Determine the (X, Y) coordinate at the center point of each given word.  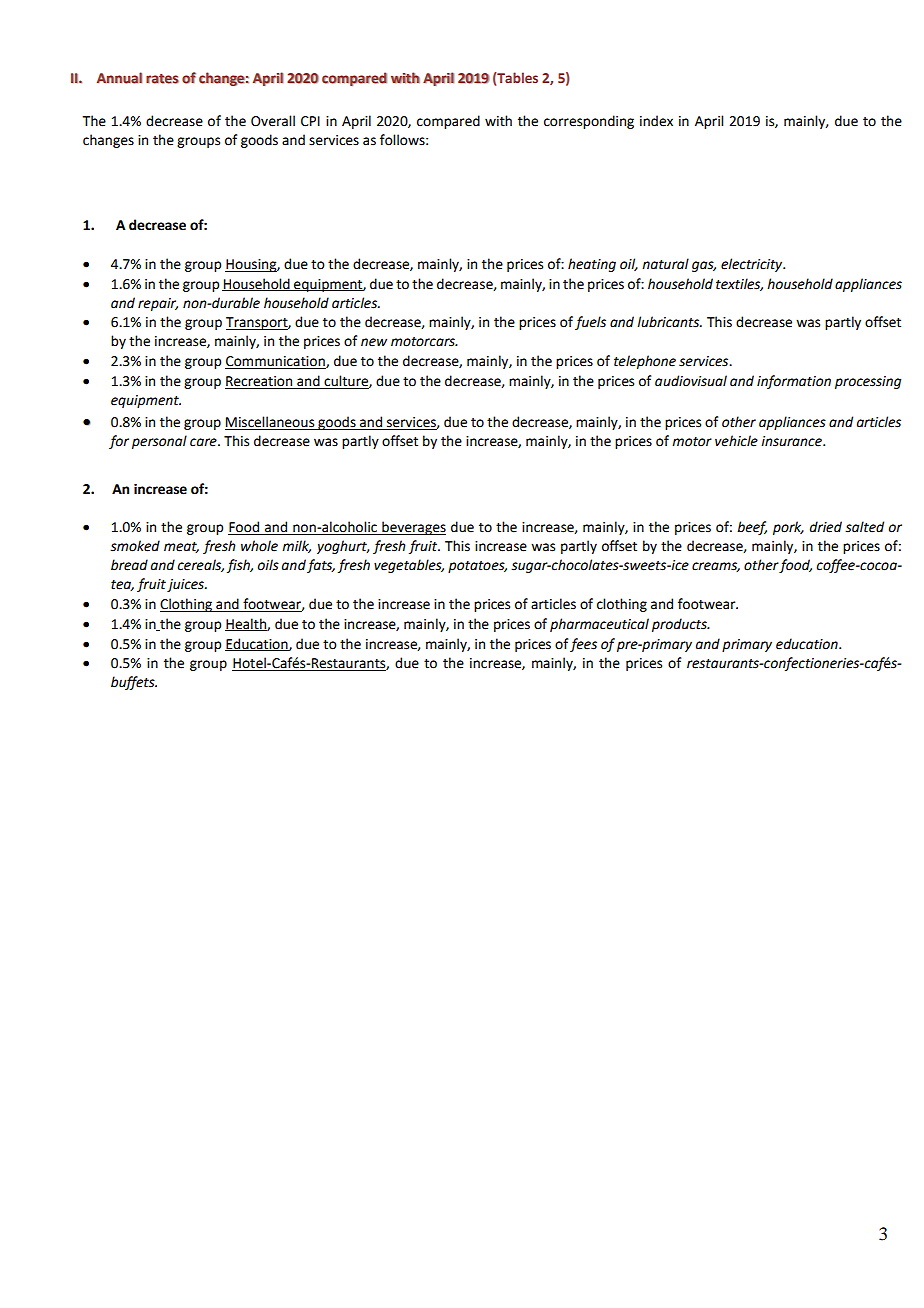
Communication (276, 362)
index (656, 121)
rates (162, 79)
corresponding (589, 122)
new (374, 342)
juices (186, 585)
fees (583, 645)
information (794, 382)
